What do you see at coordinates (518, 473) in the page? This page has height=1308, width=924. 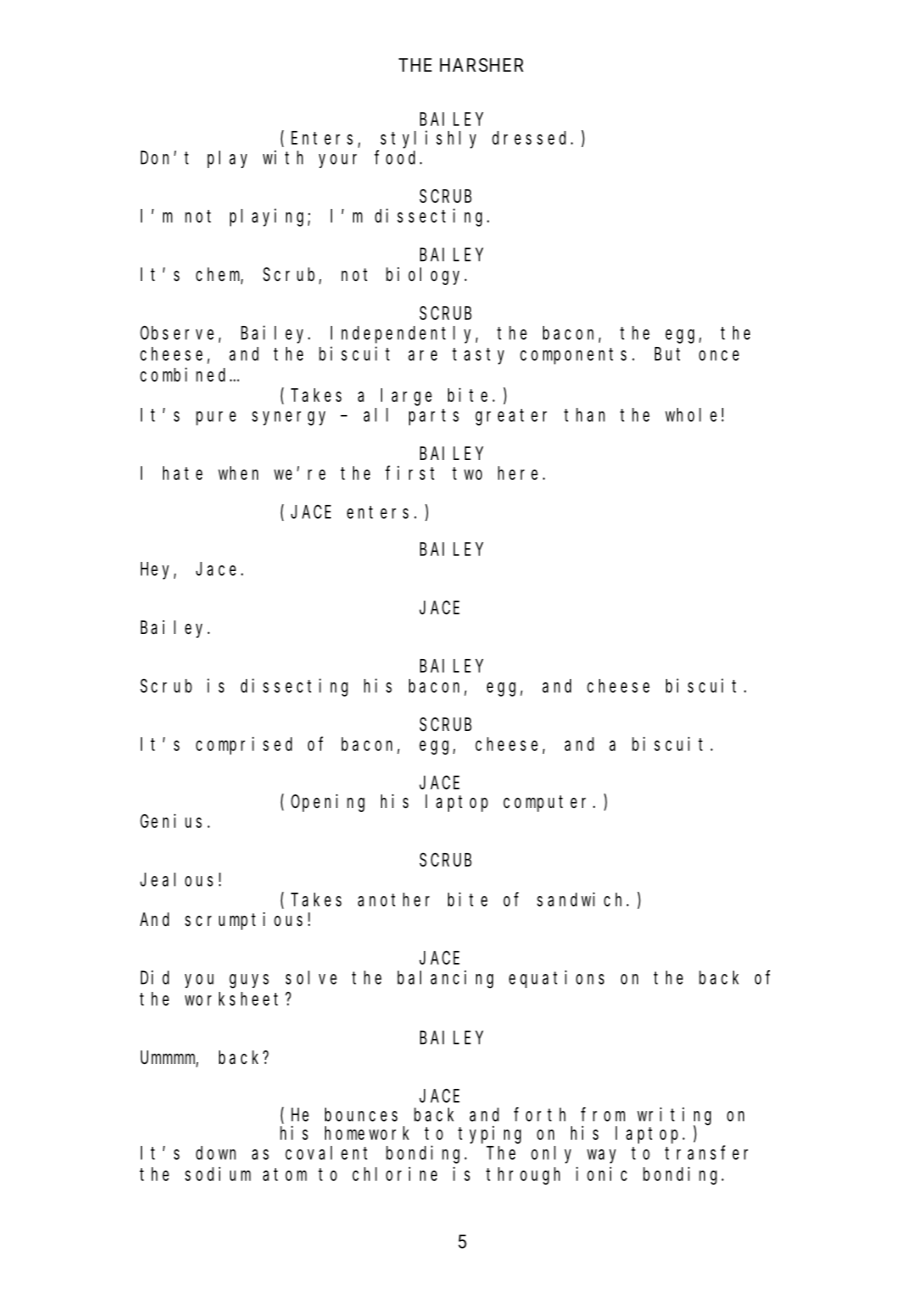 I see `here` at bounding box center [518, 473].
